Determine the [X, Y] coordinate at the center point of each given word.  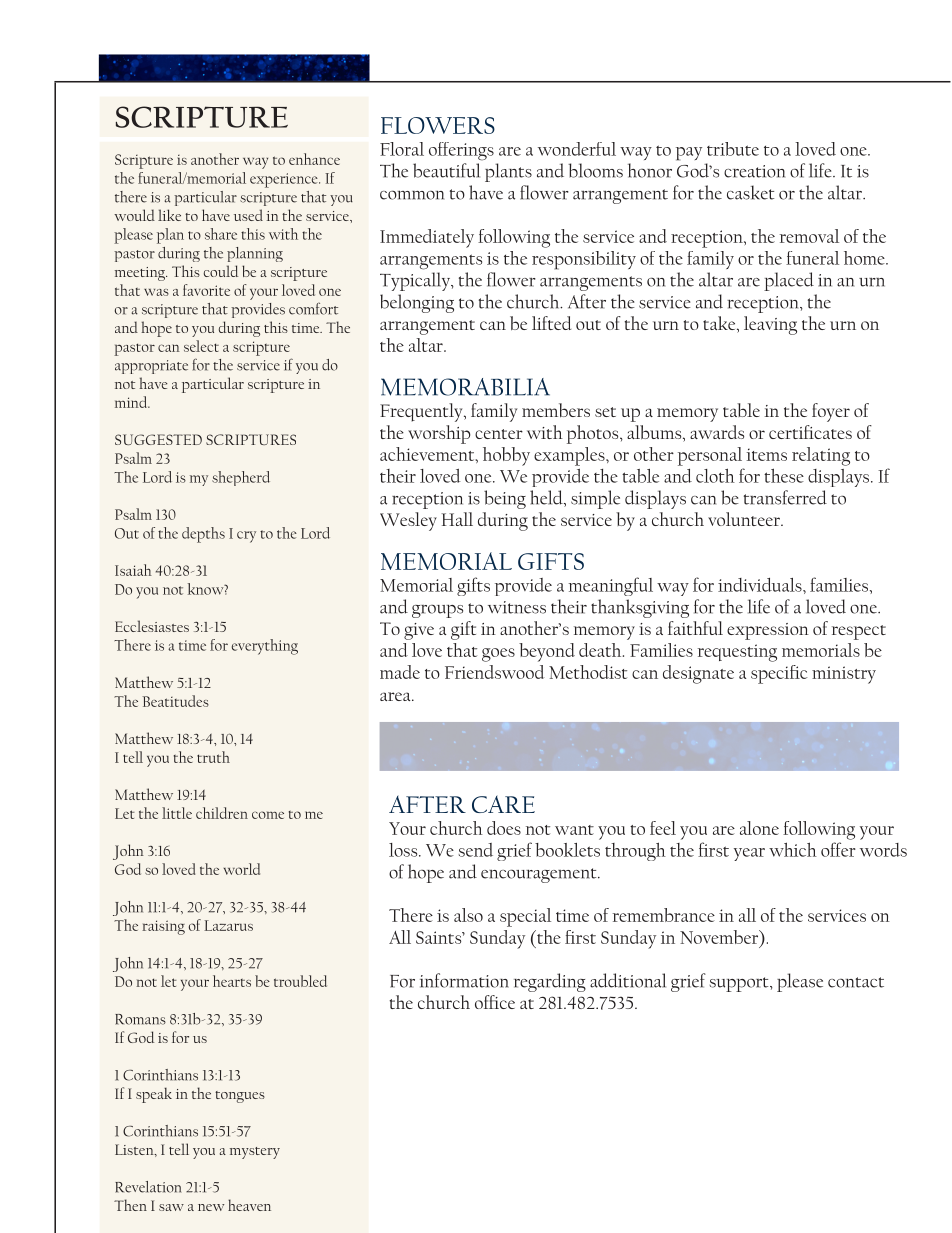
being [505, 499]
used [248, 215]
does [504, 828]
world [241, 869]
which [793, 849]
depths [203, 535]
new [211, 1207]
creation [754, 171]
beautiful [446, 170]
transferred [785, 497]
